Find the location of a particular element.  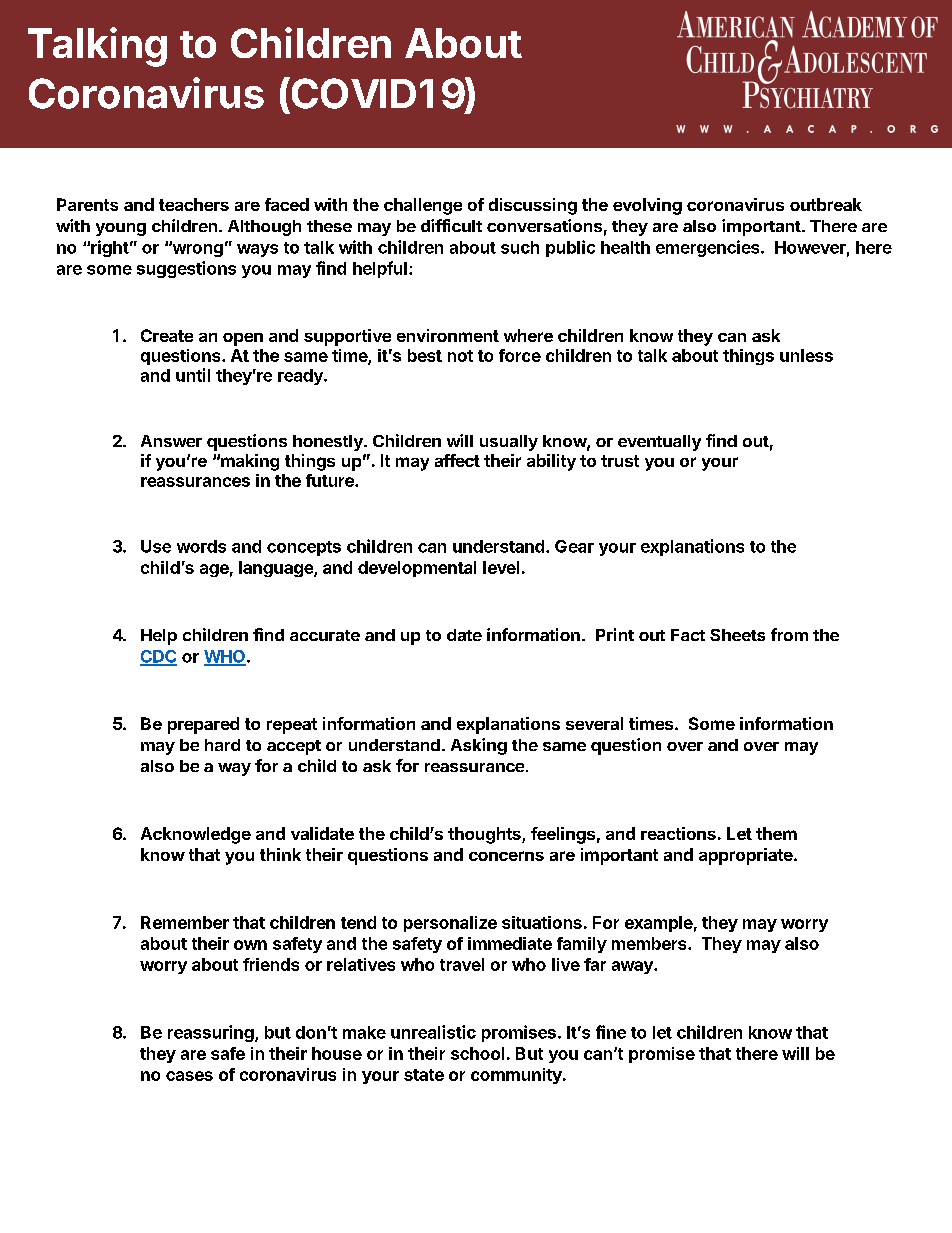

appropriate is located at coordinates (746, 856).
